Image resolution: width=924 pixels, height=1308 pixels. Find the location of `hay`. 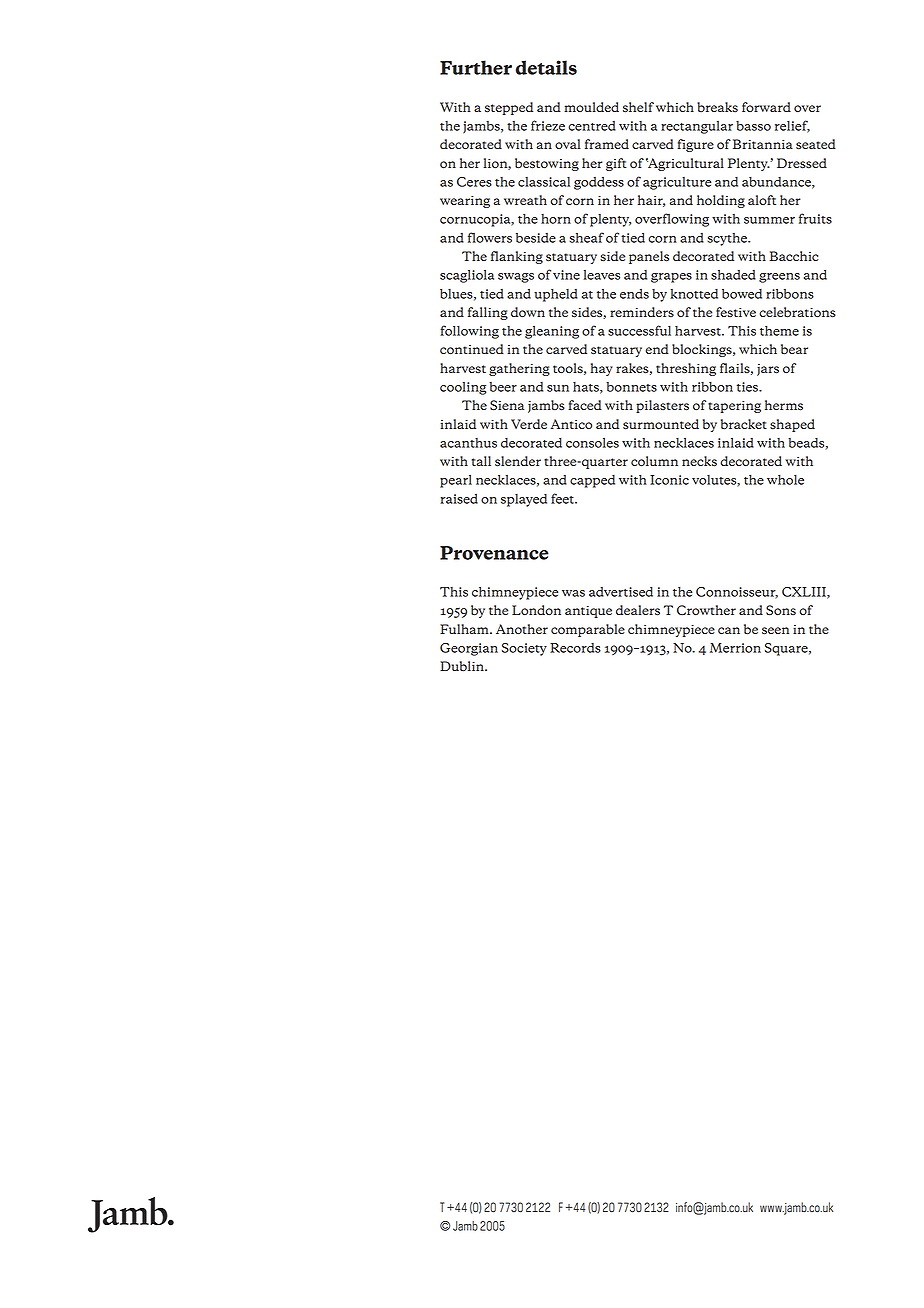

hay is located at coordinates (601, 369).
